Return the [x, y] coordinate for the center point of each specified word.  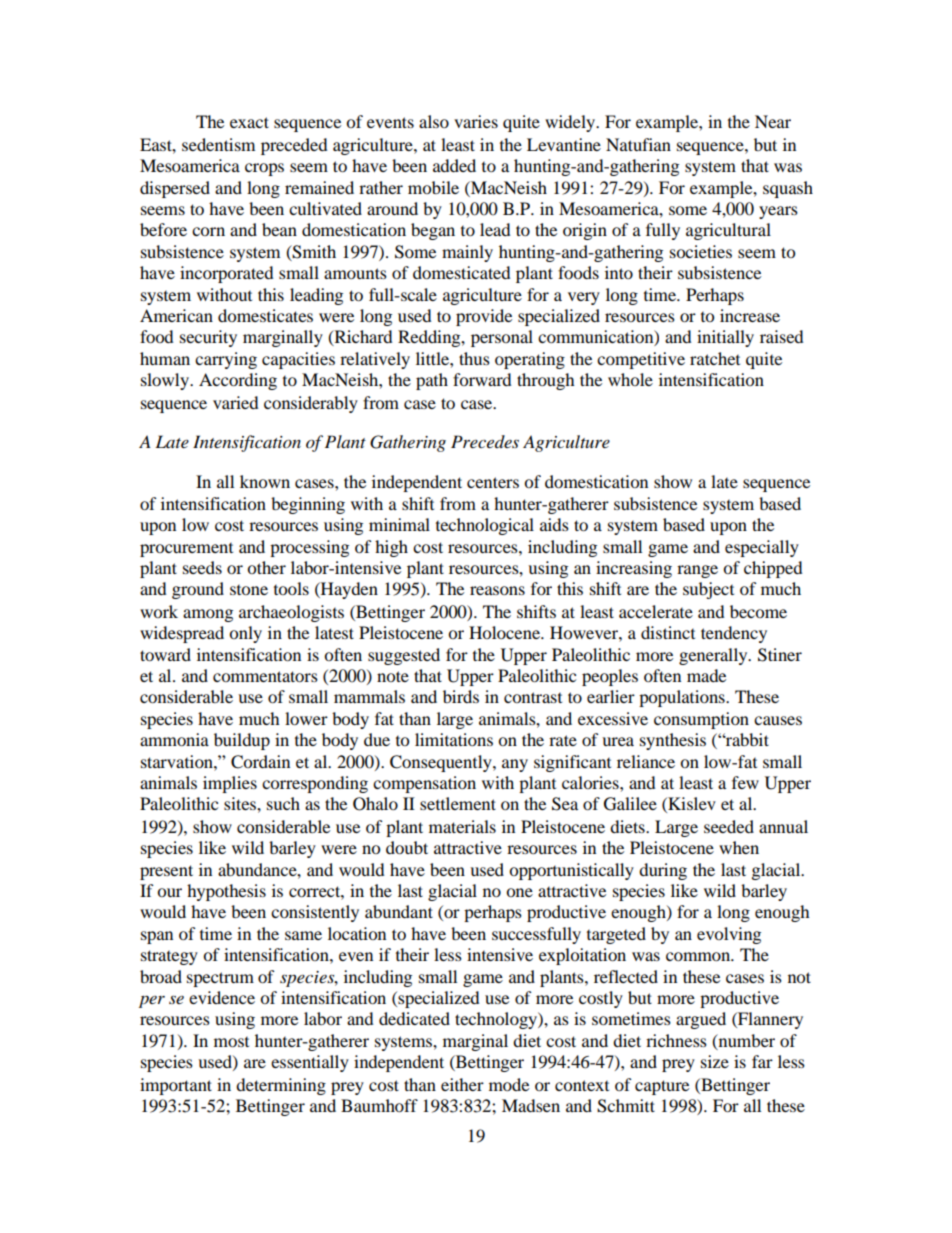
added [454, 165]
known [265, 481]
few [745, 782]
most [231, 1042]
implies [230, 784]
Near [773, 121]
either [462, 1084]
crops [264, 169]
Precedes [485, 441]
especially [762, 548]
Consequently [442, 763]
